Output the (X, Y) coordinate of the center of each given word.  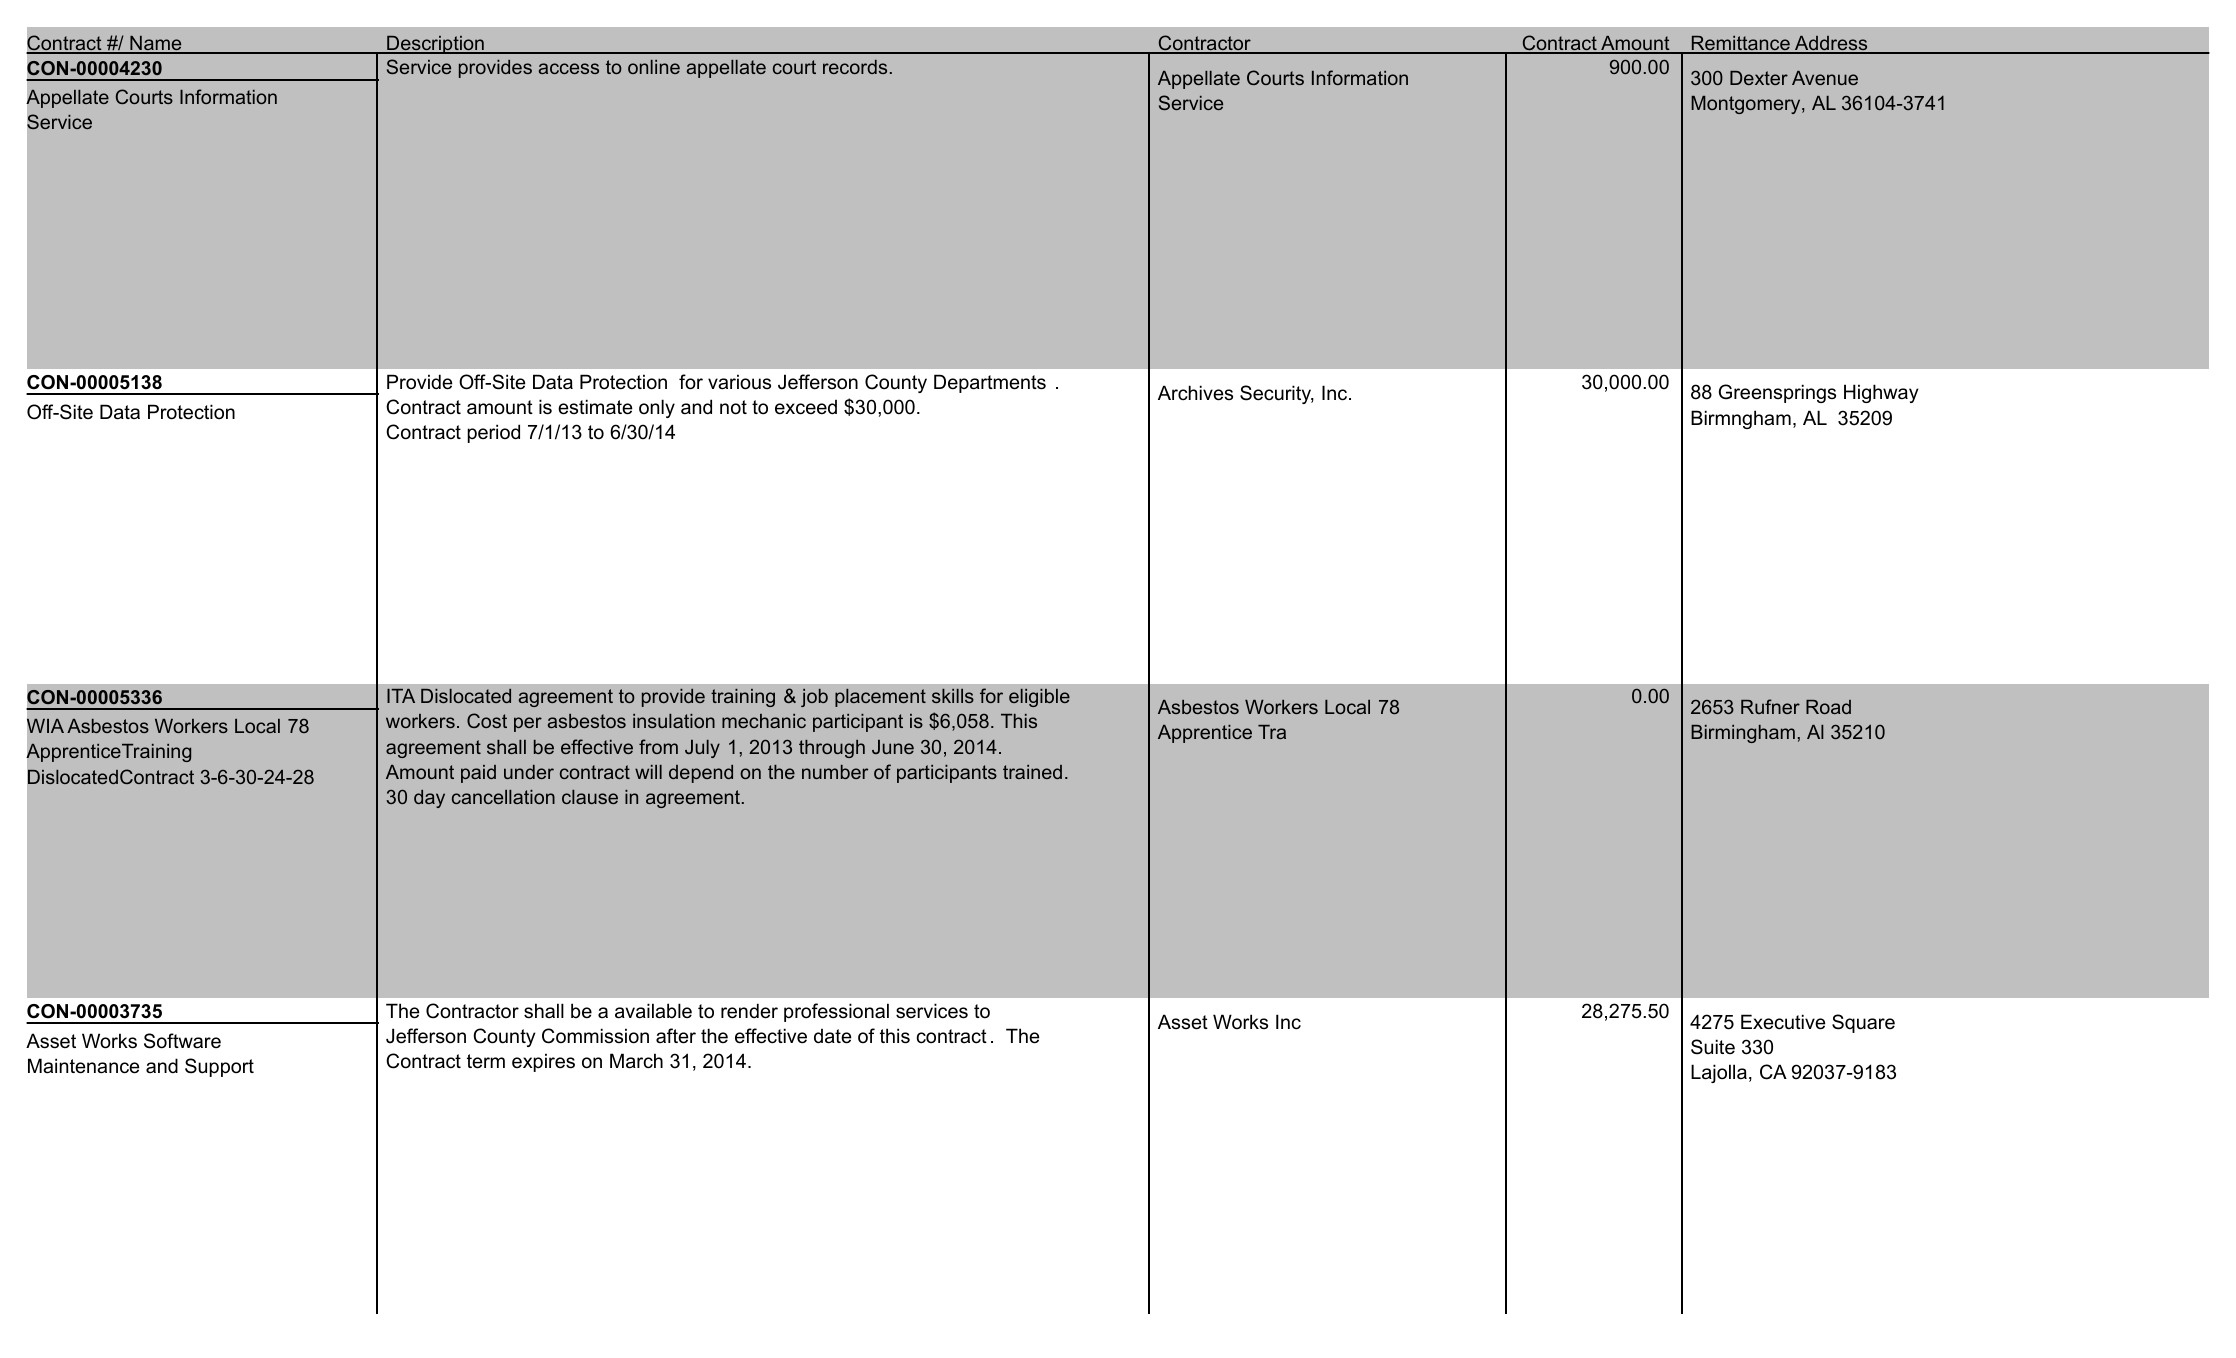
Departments (990, 383)
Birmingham (1743, 734)
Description (435, 45)
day (429, 799)
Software (182, 1041)
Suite (1713, 1047)
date (833, 1036)
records (855, 67)
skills (953, 696)
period (493, 433)
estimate (595, 407)
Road (1828, 707)
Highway (1881, 393)
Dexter (1759, 78)
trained (1032, 772)
